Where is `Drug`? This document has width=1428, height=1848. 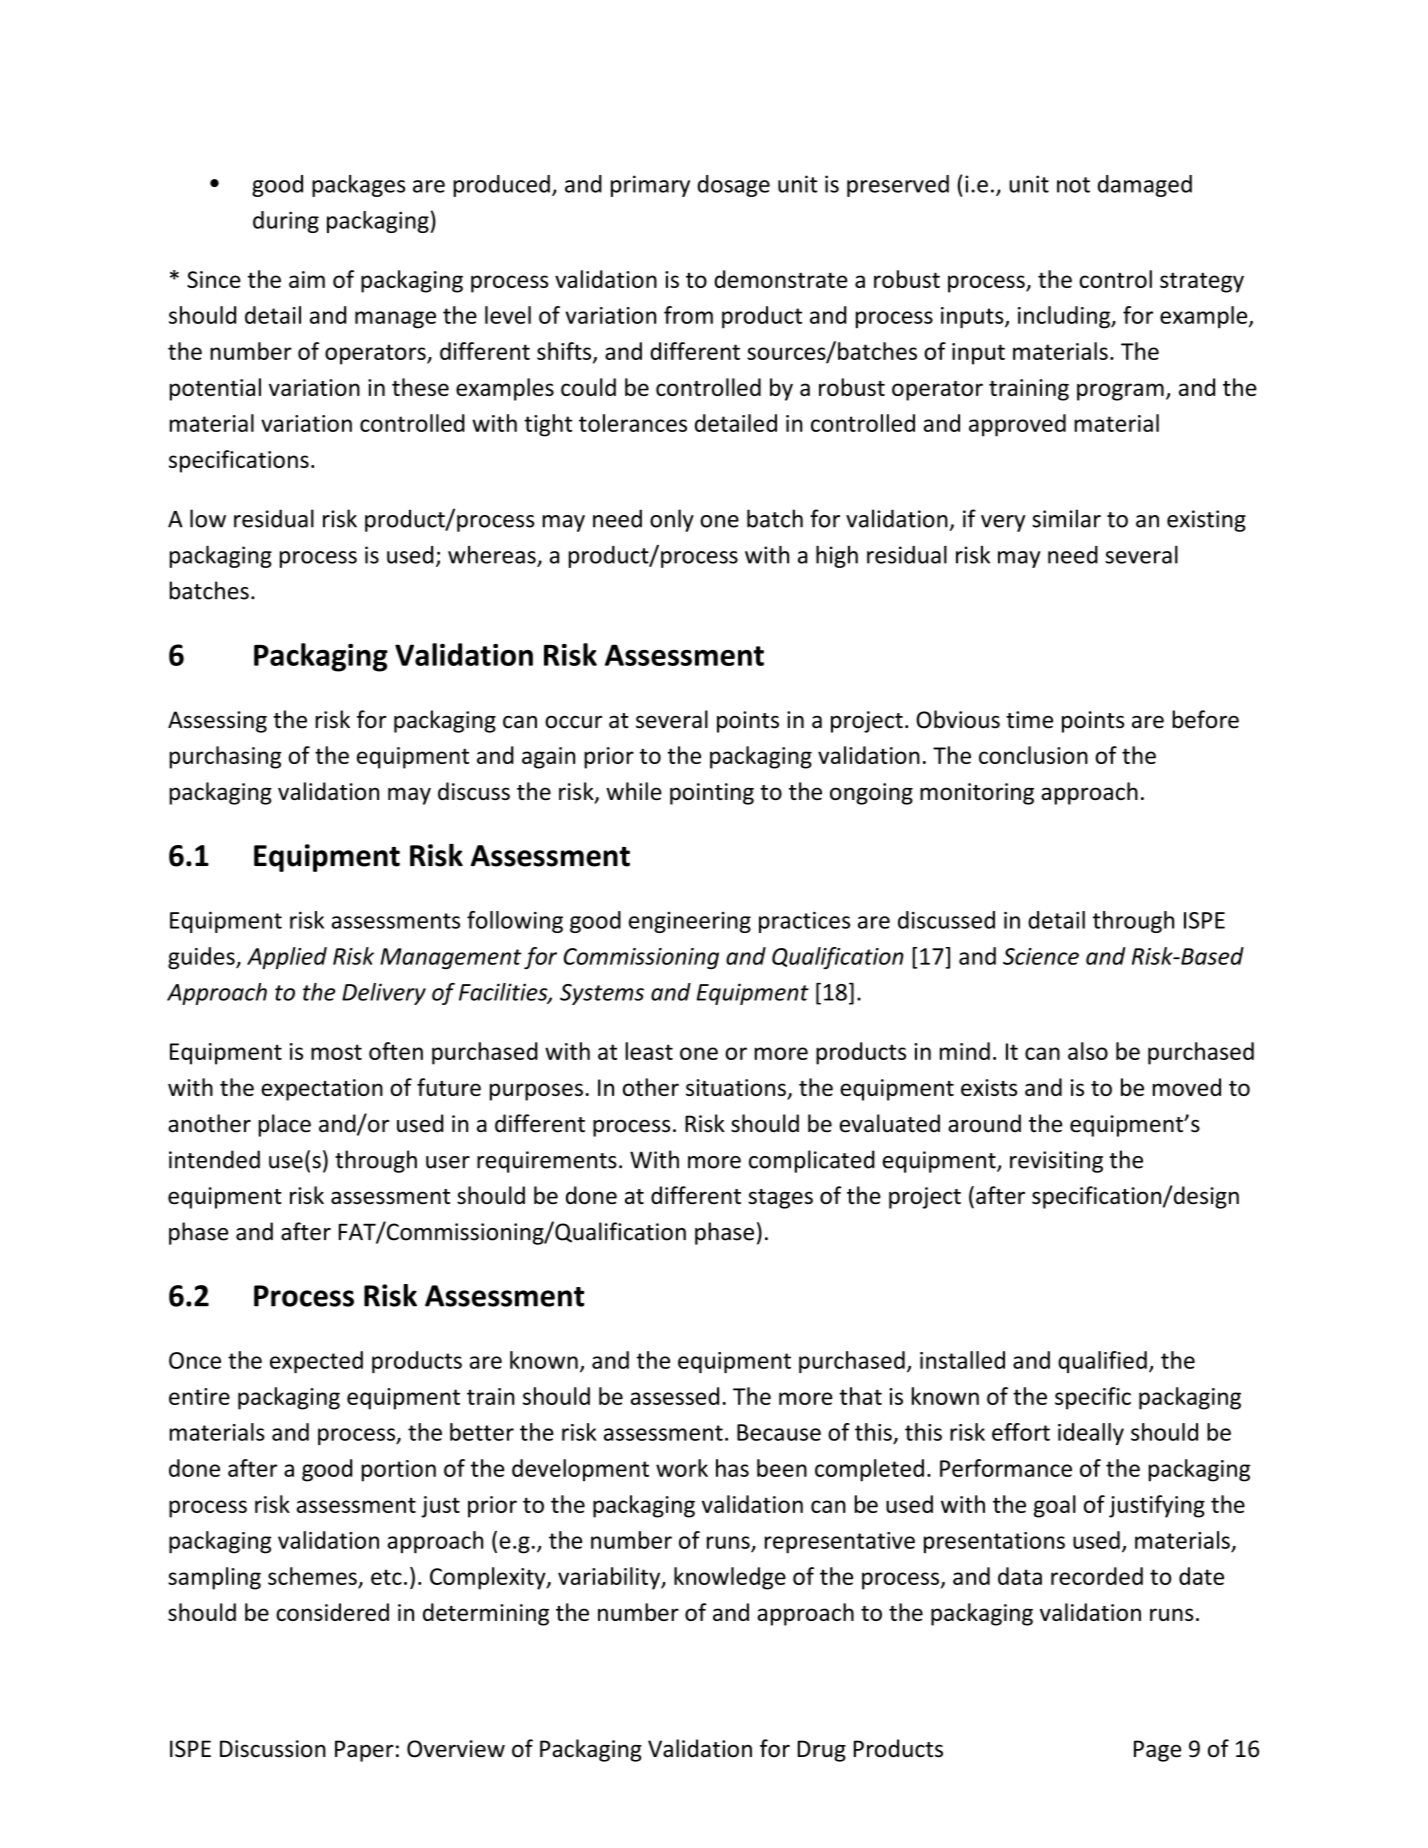 Drug is located at coordinates (822, 1751).
